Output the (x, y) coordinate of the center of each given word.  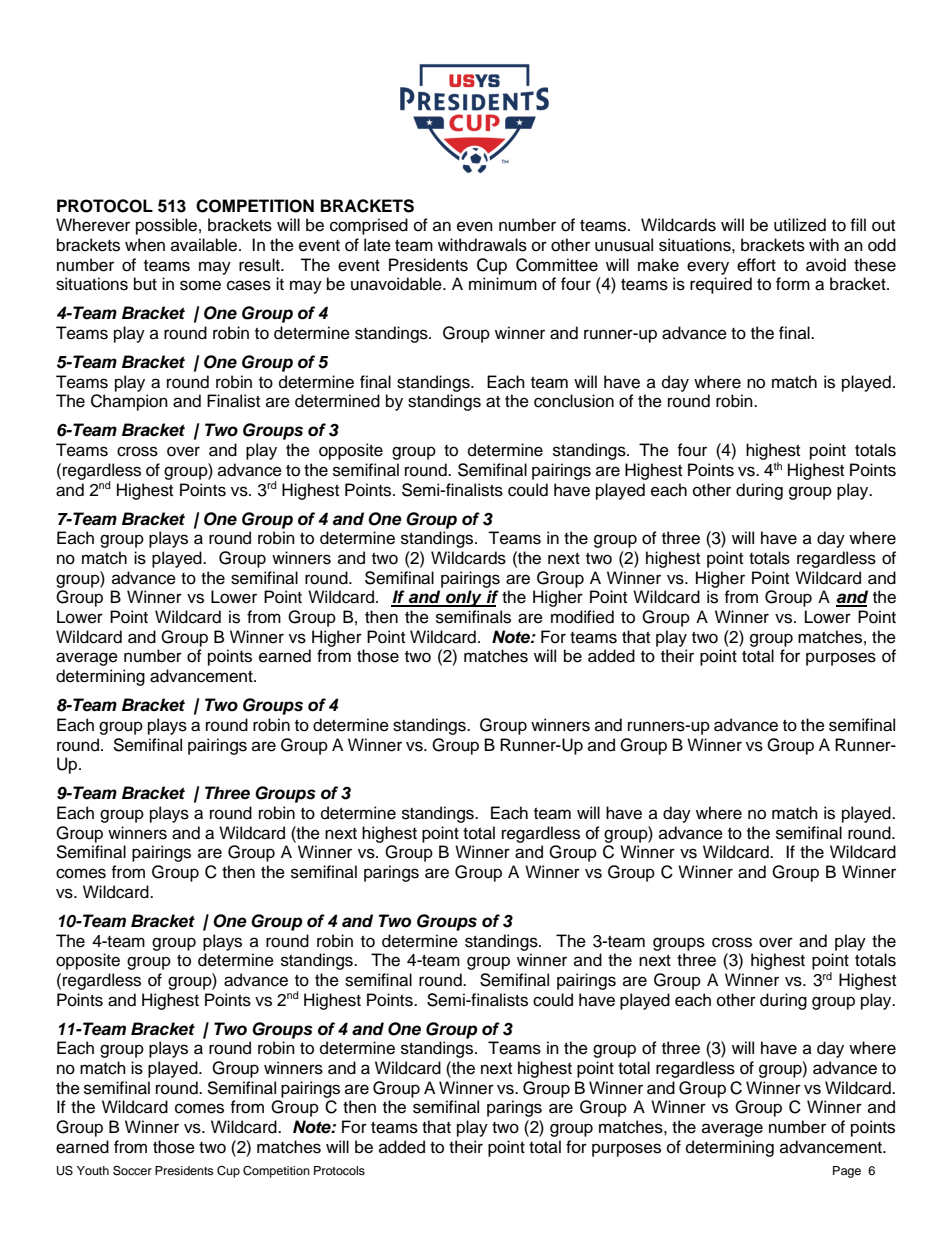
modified (582, 617)
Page (847, 1172)
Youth (93, 1170)
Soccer (132, 1170)
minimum (503, 284)
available (205, 245)
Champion (129, 402)
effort (756, 265)
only (464, 598)
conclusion (574, 401)
